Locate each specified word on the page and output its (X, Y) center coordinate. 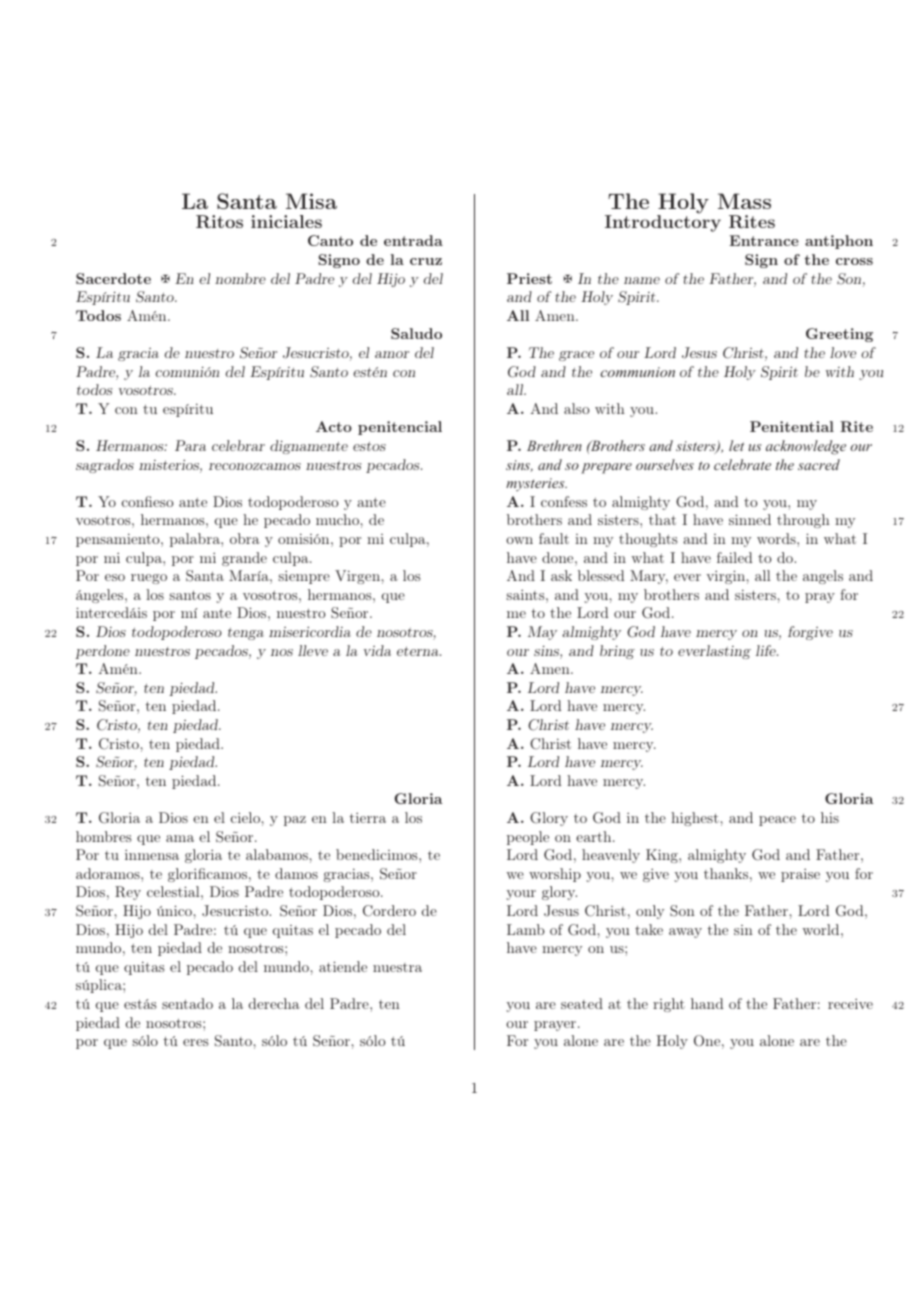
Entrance (764, 240)
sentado (187, 1003)
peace (777, 821)
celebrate (742, 464)
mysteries (536, 484)
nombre (240, 278)
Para (190, 445)
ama (180, 838)
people (528, 838)
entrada (413, 240)
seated (582, 1003)
